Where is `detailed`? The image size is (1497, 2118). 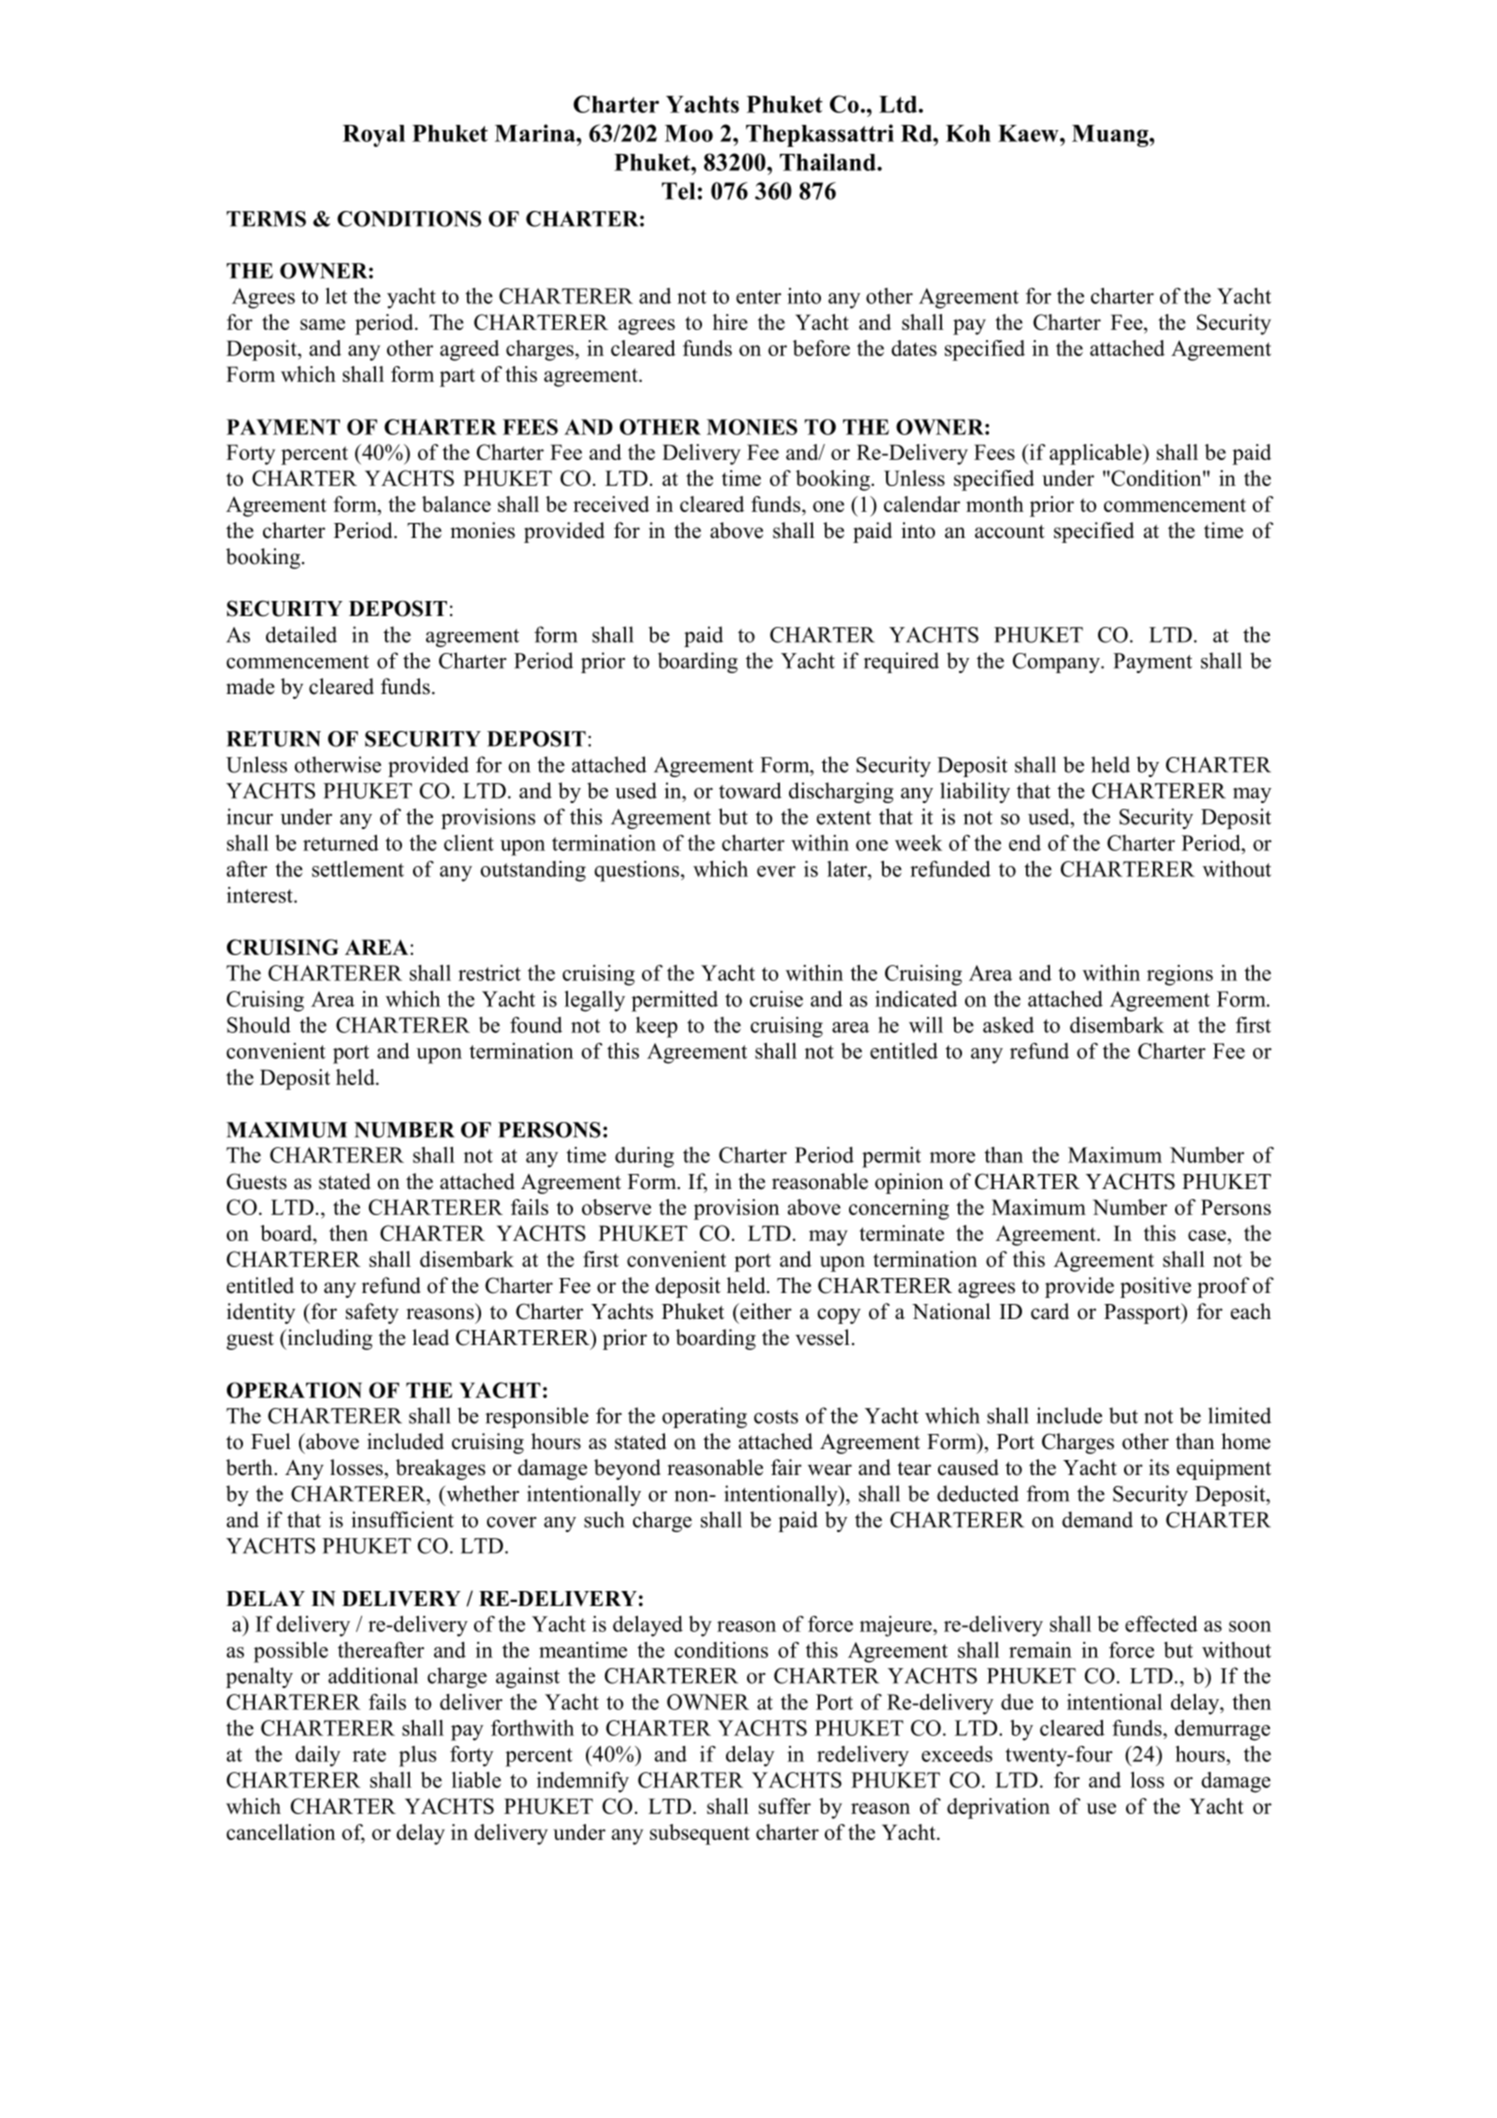 detailed is located at coordinates (301, 634).
